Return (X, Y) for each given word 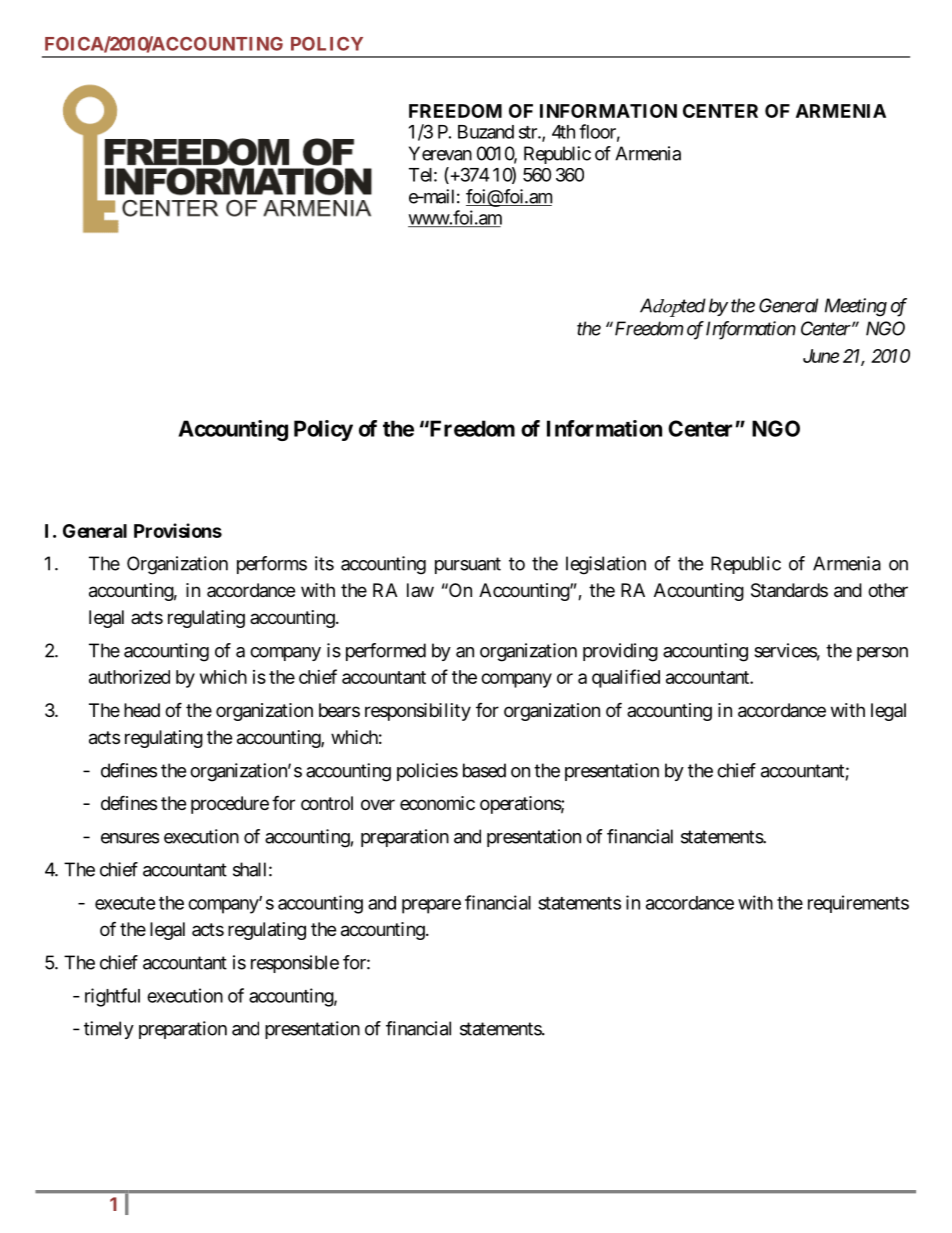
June (821, 356)
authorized (129, 676)
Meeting (856, 307)
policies (427, 772)
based (484, 770)
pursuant (468, 565)
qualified (626, 678)
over (378, 804)
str (529, 132)
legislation (606, 565)
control (327, 803)
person (882, 654)
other (888, 590)
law (420, 590)
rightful (112, 997)
